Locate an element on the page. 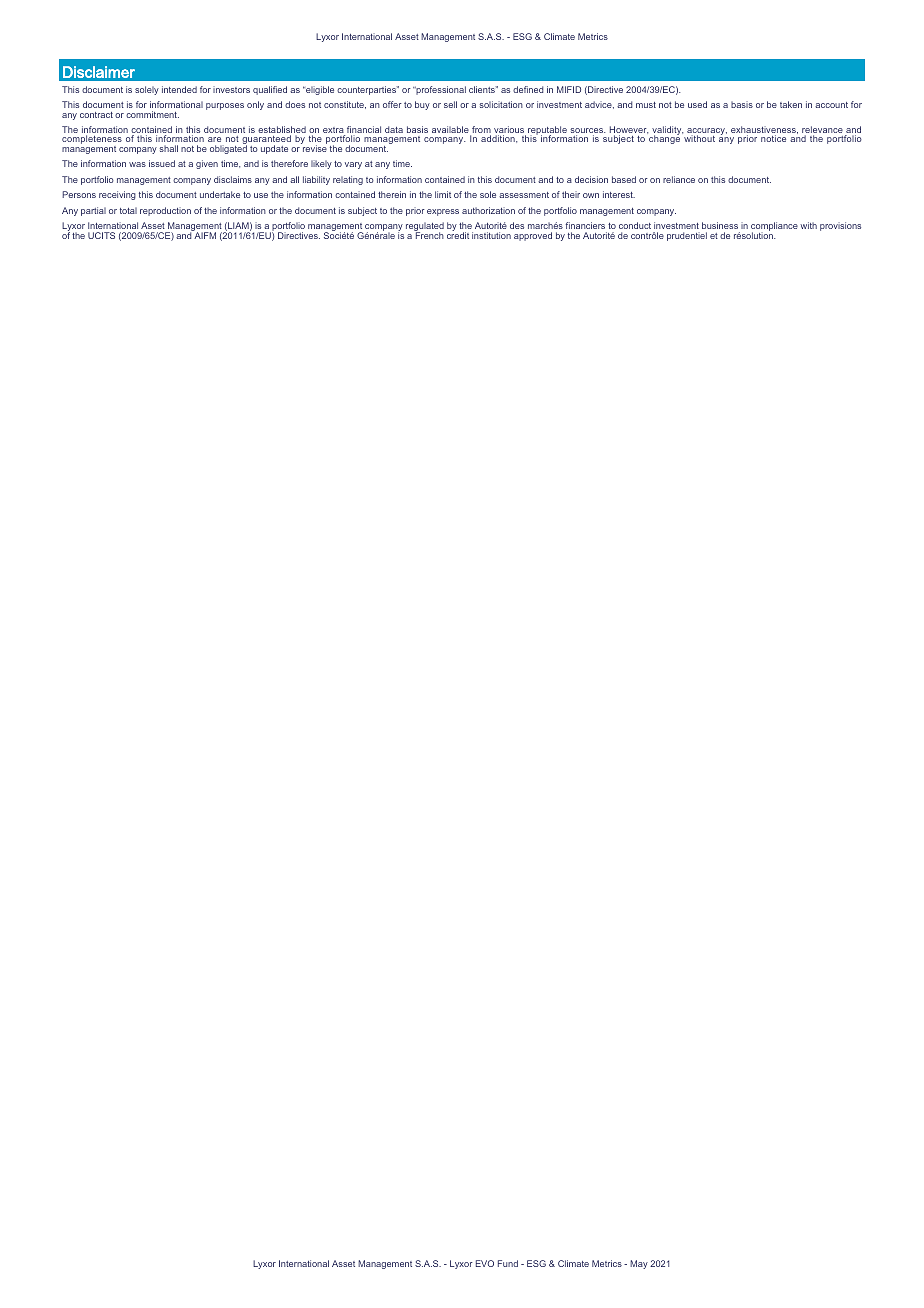  approved is located at coordinates (533, 236).
